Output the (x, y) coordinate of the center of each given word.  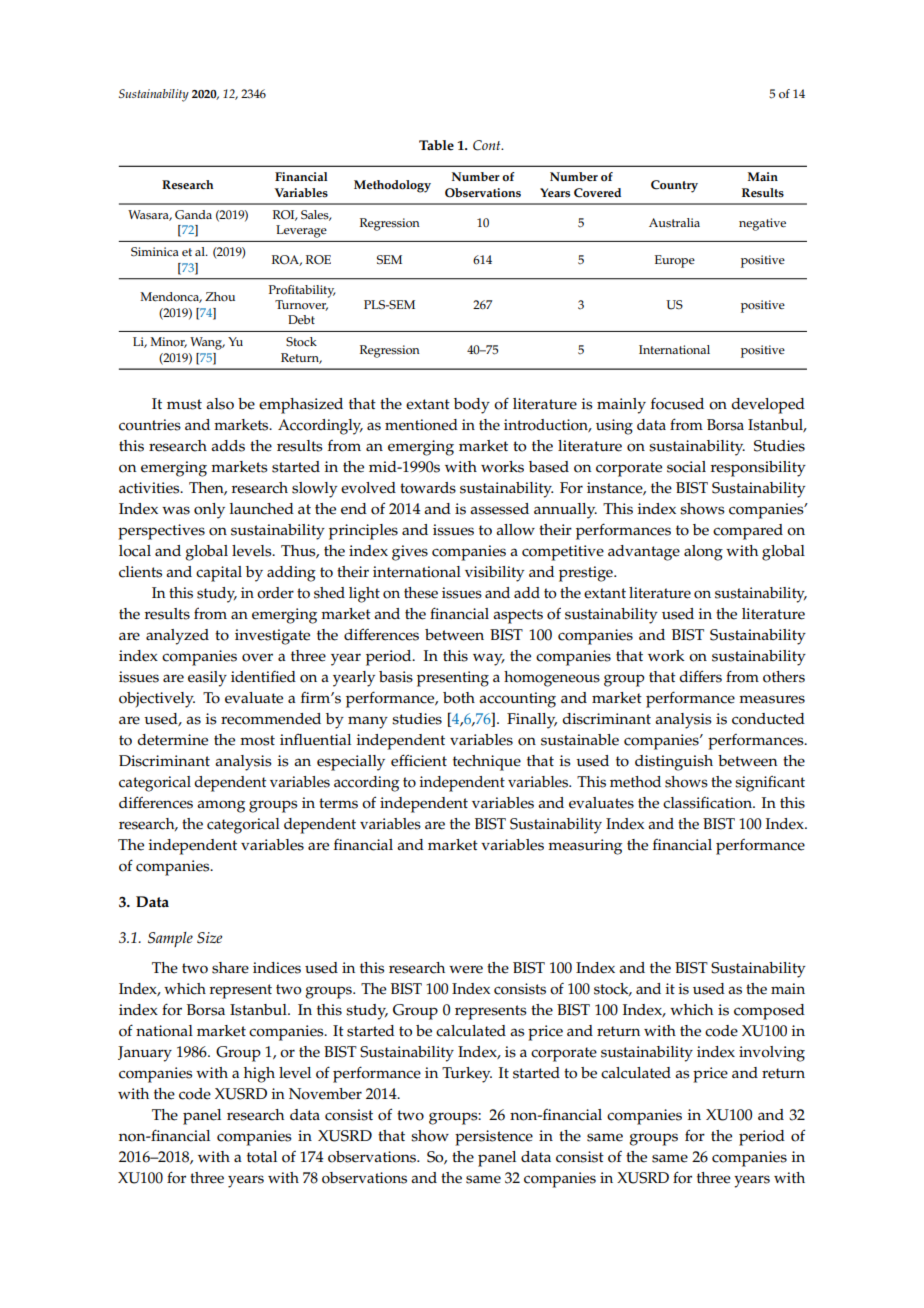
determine (172, 740)
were (466, 969)
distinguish (674, 763)
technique (487, 763)
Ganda (193, 215)
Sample (170, 939)
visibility (494, 574)
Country (674, 186)
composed (769, 1012)
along (703, 553)
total (262, 1157)
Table (436, 145)
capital (219, 574)
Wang (207, 343)
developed (768, 406)
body (472, 406)
